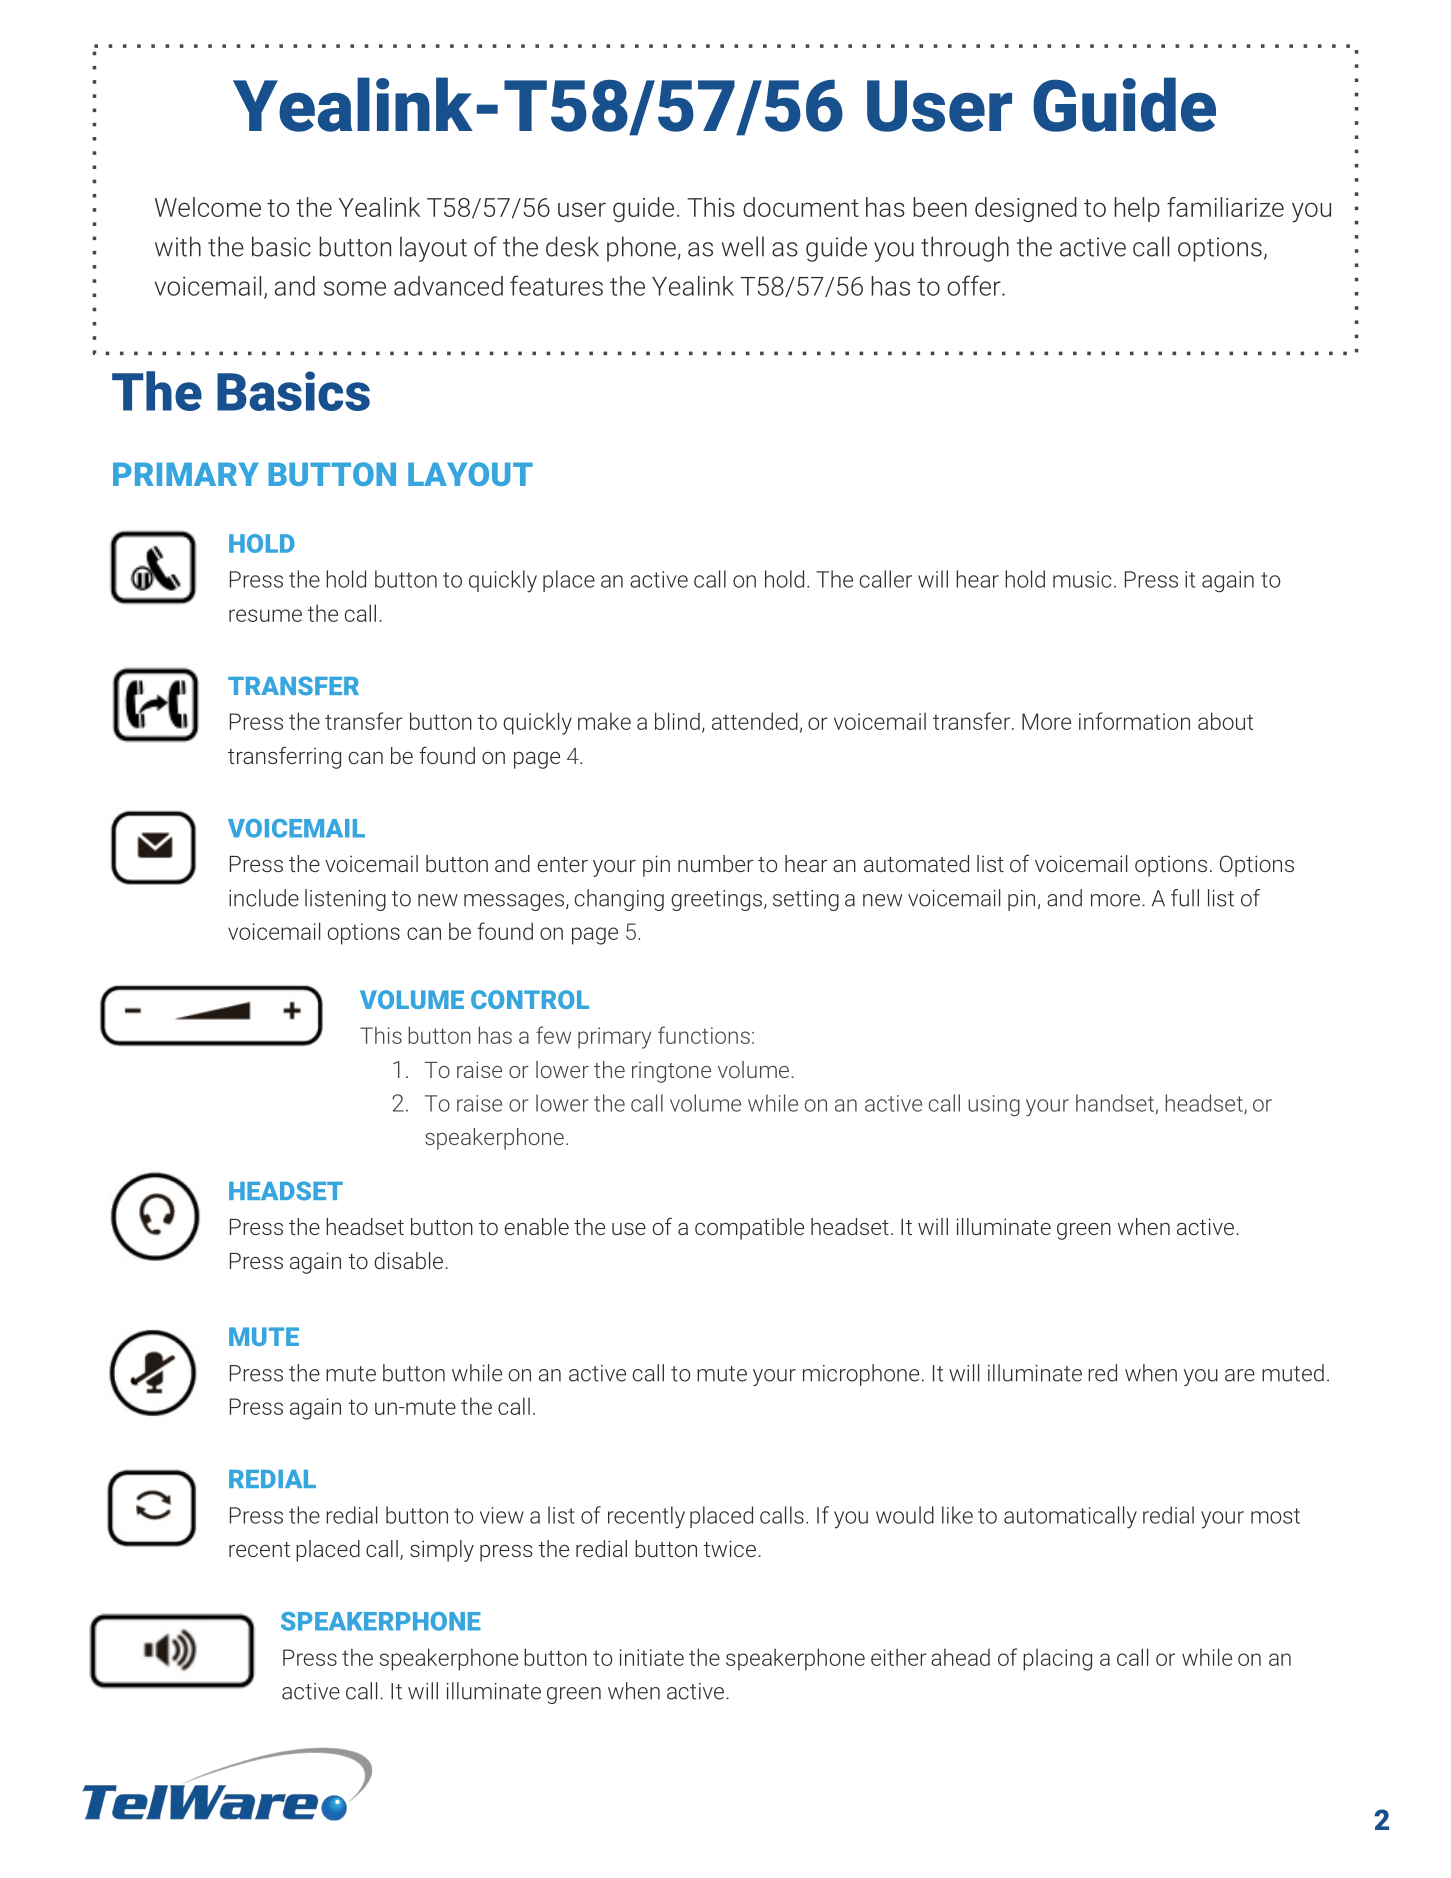 The width and height of the screenshot is (1451, 1878). I want to click on some, so click(355, 288).
